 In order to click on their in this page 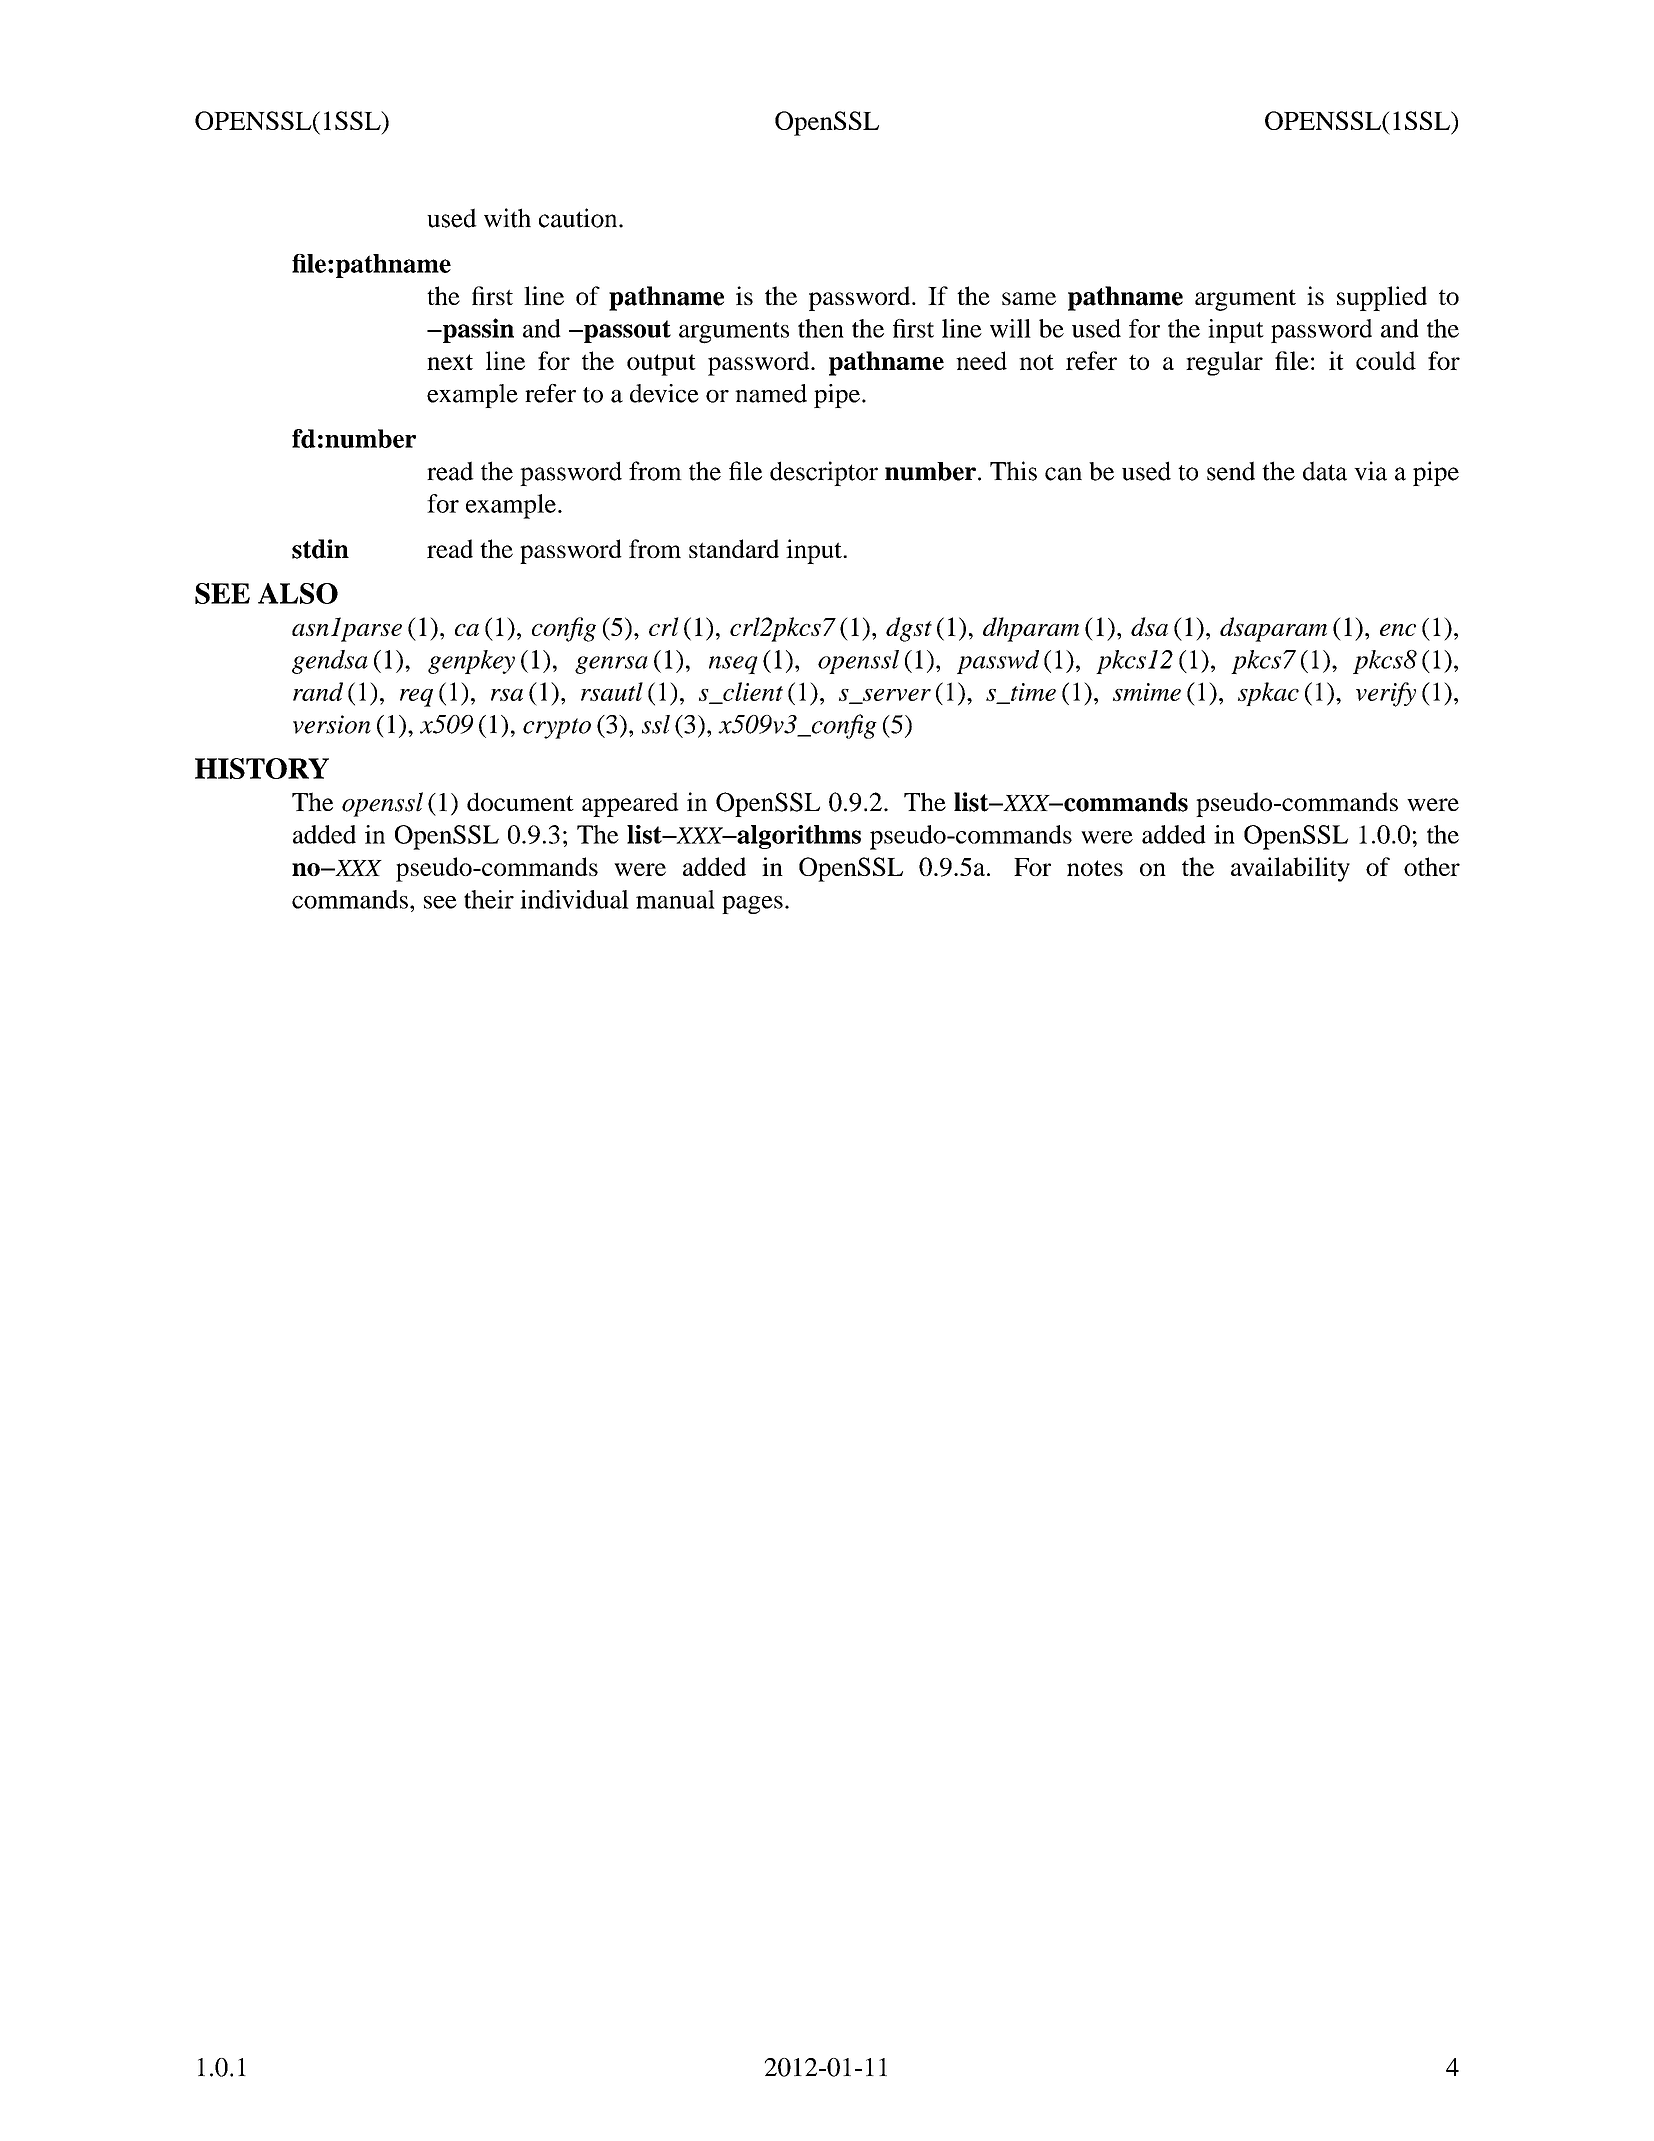, I will do `click(489, 899)`.
